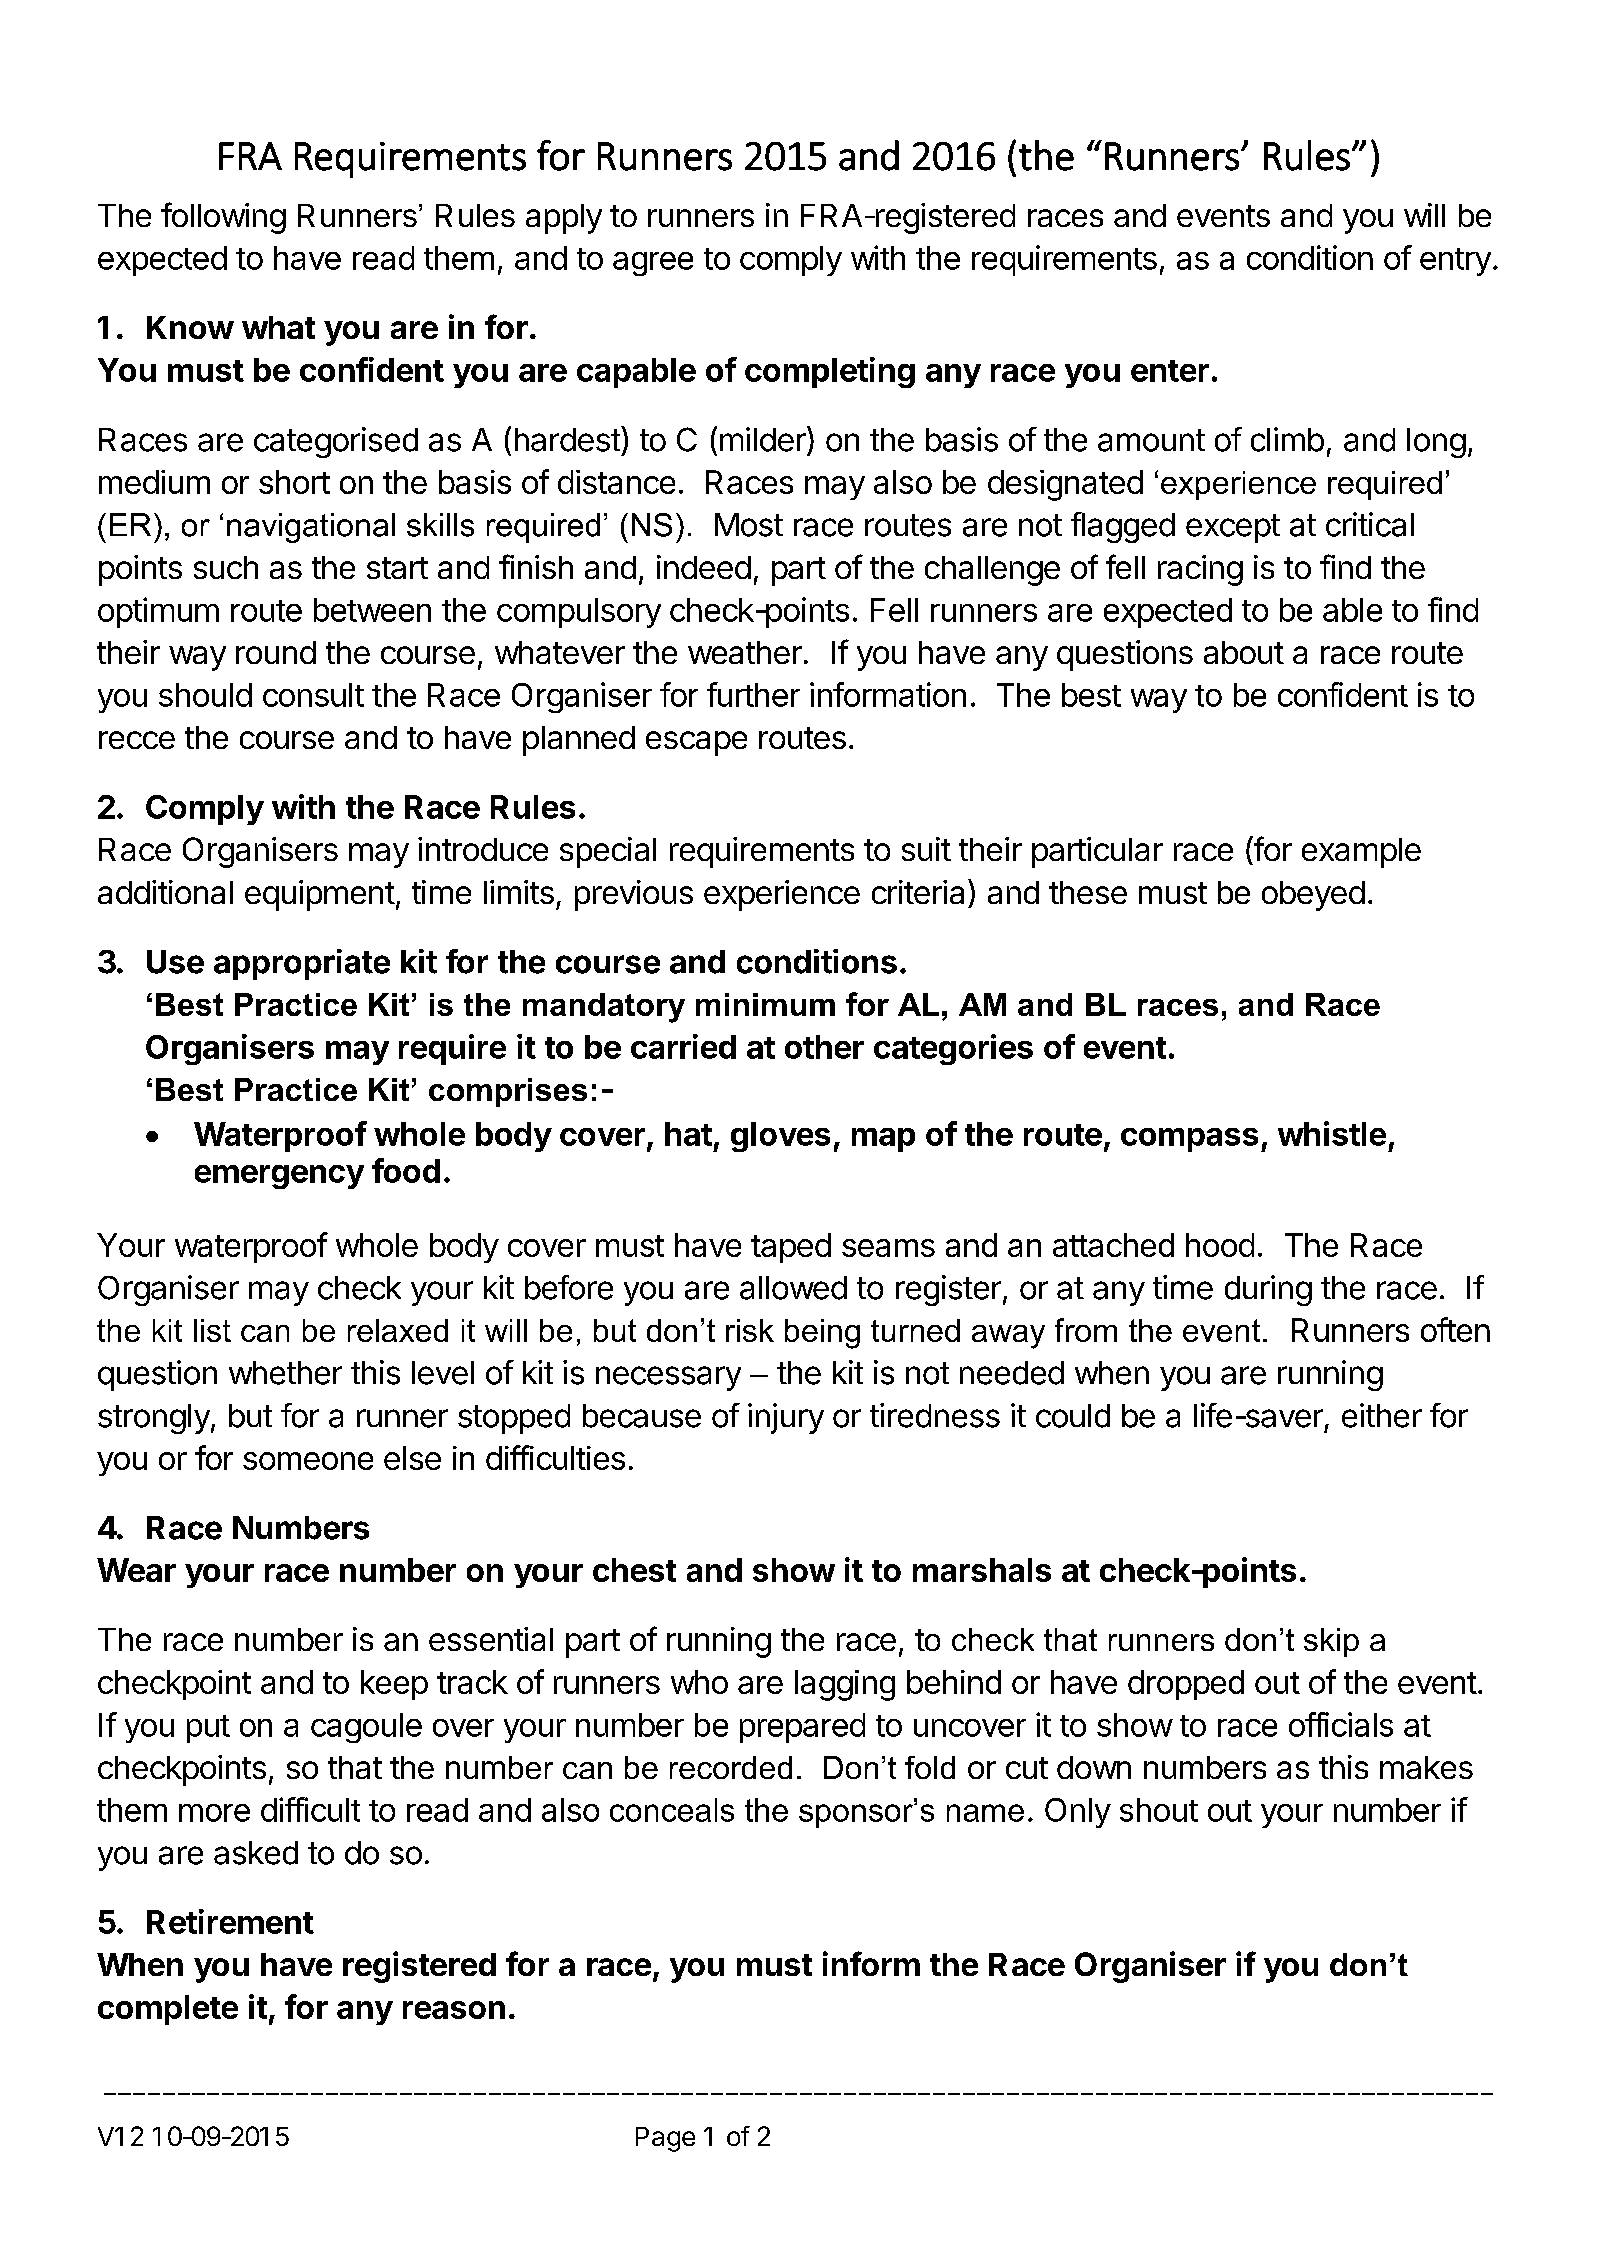  I want to click on following, so click(223, 218).
